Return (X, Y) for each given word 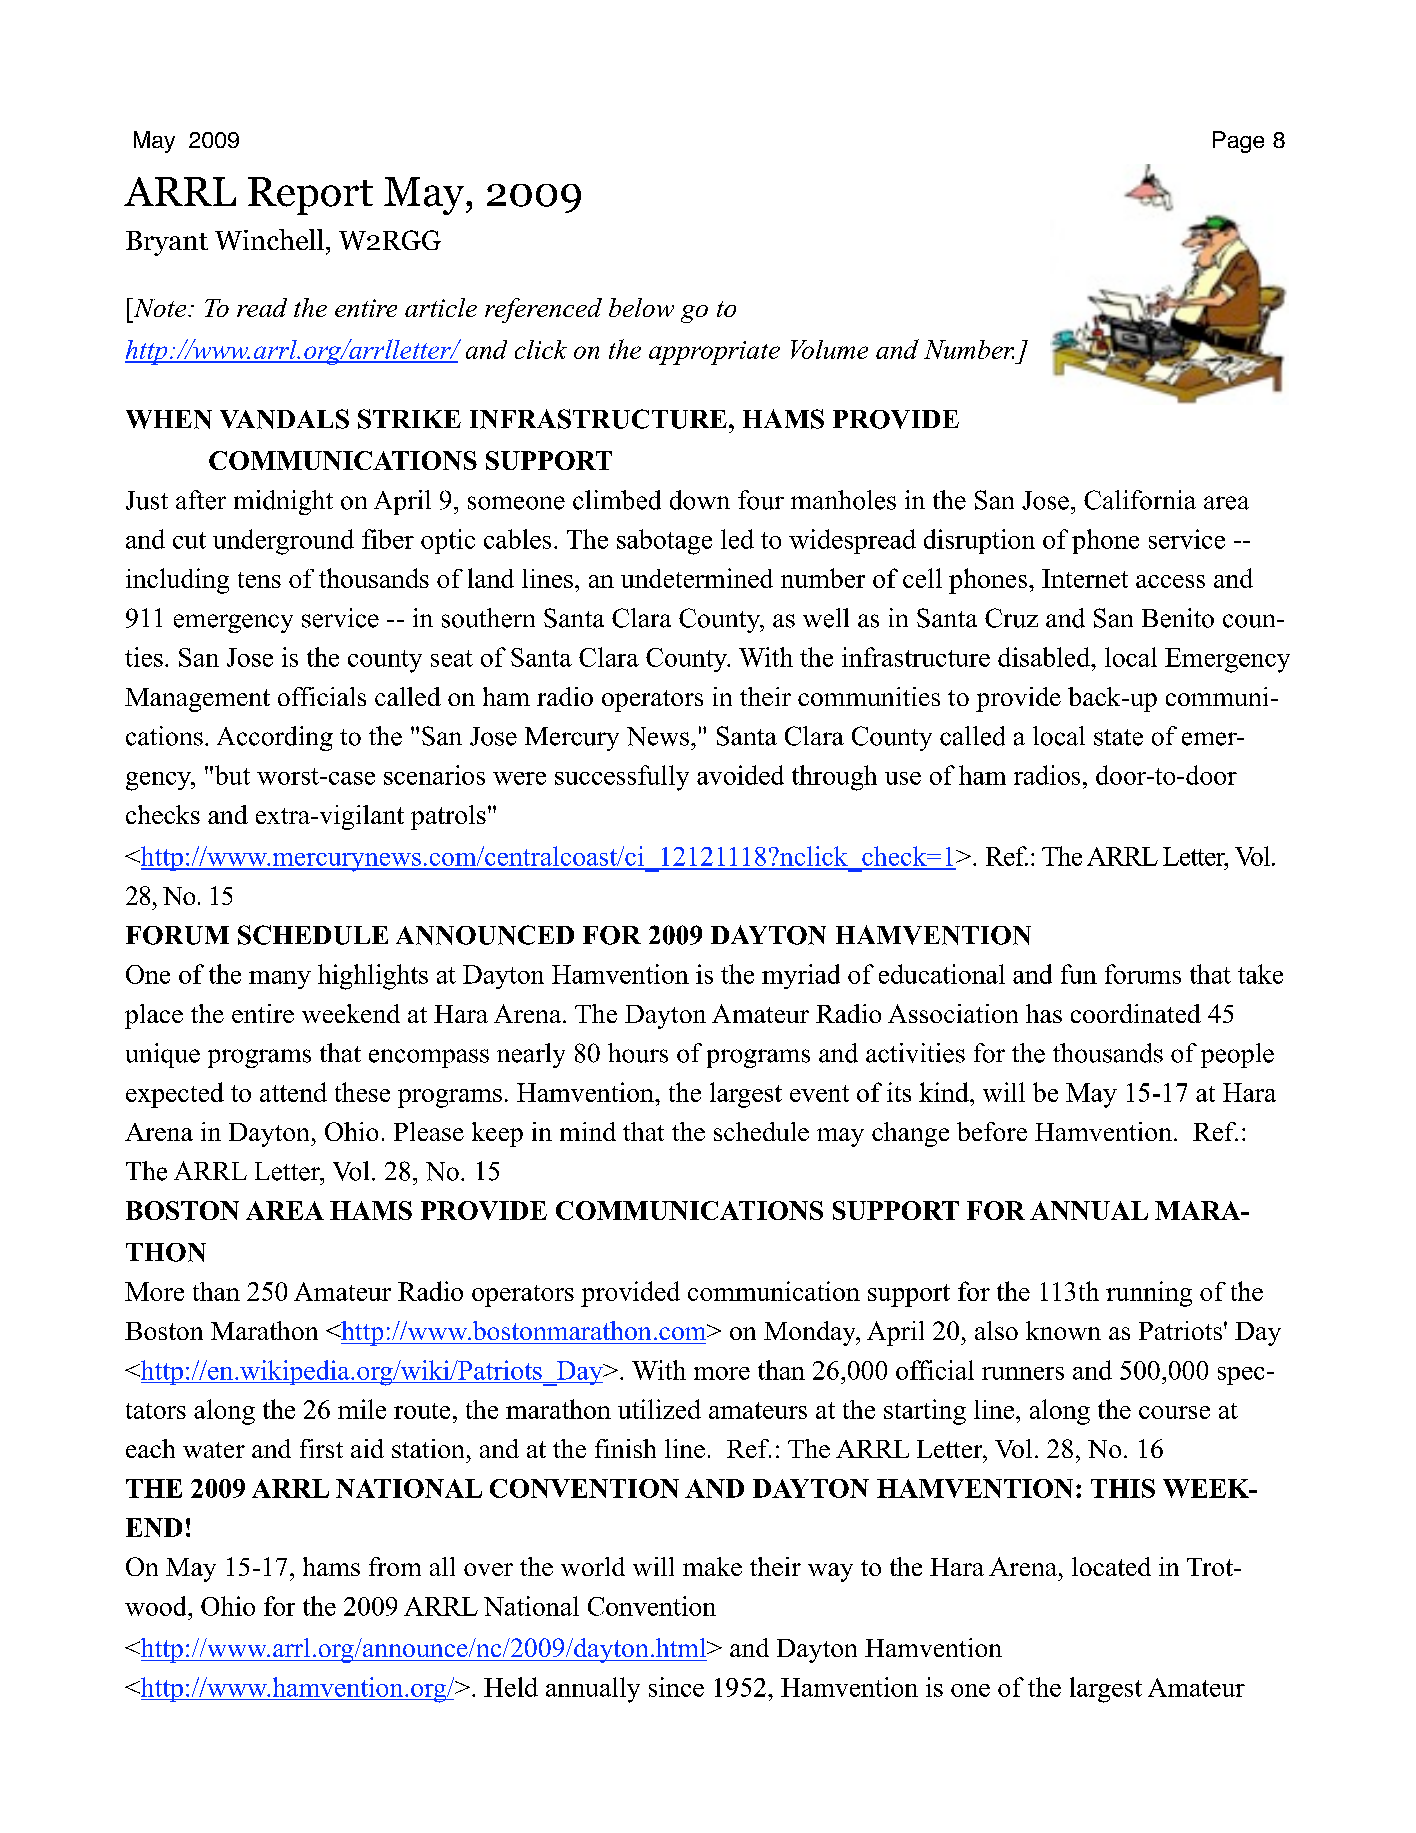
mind (588, 1131)
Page (1238, 142)
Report (310, 196)
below (641, 307)
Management (197, 700)
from (395, 1566)
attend (293, 1092)
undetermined (697, 578)
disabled (1045, 657)
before (992, 1131)
